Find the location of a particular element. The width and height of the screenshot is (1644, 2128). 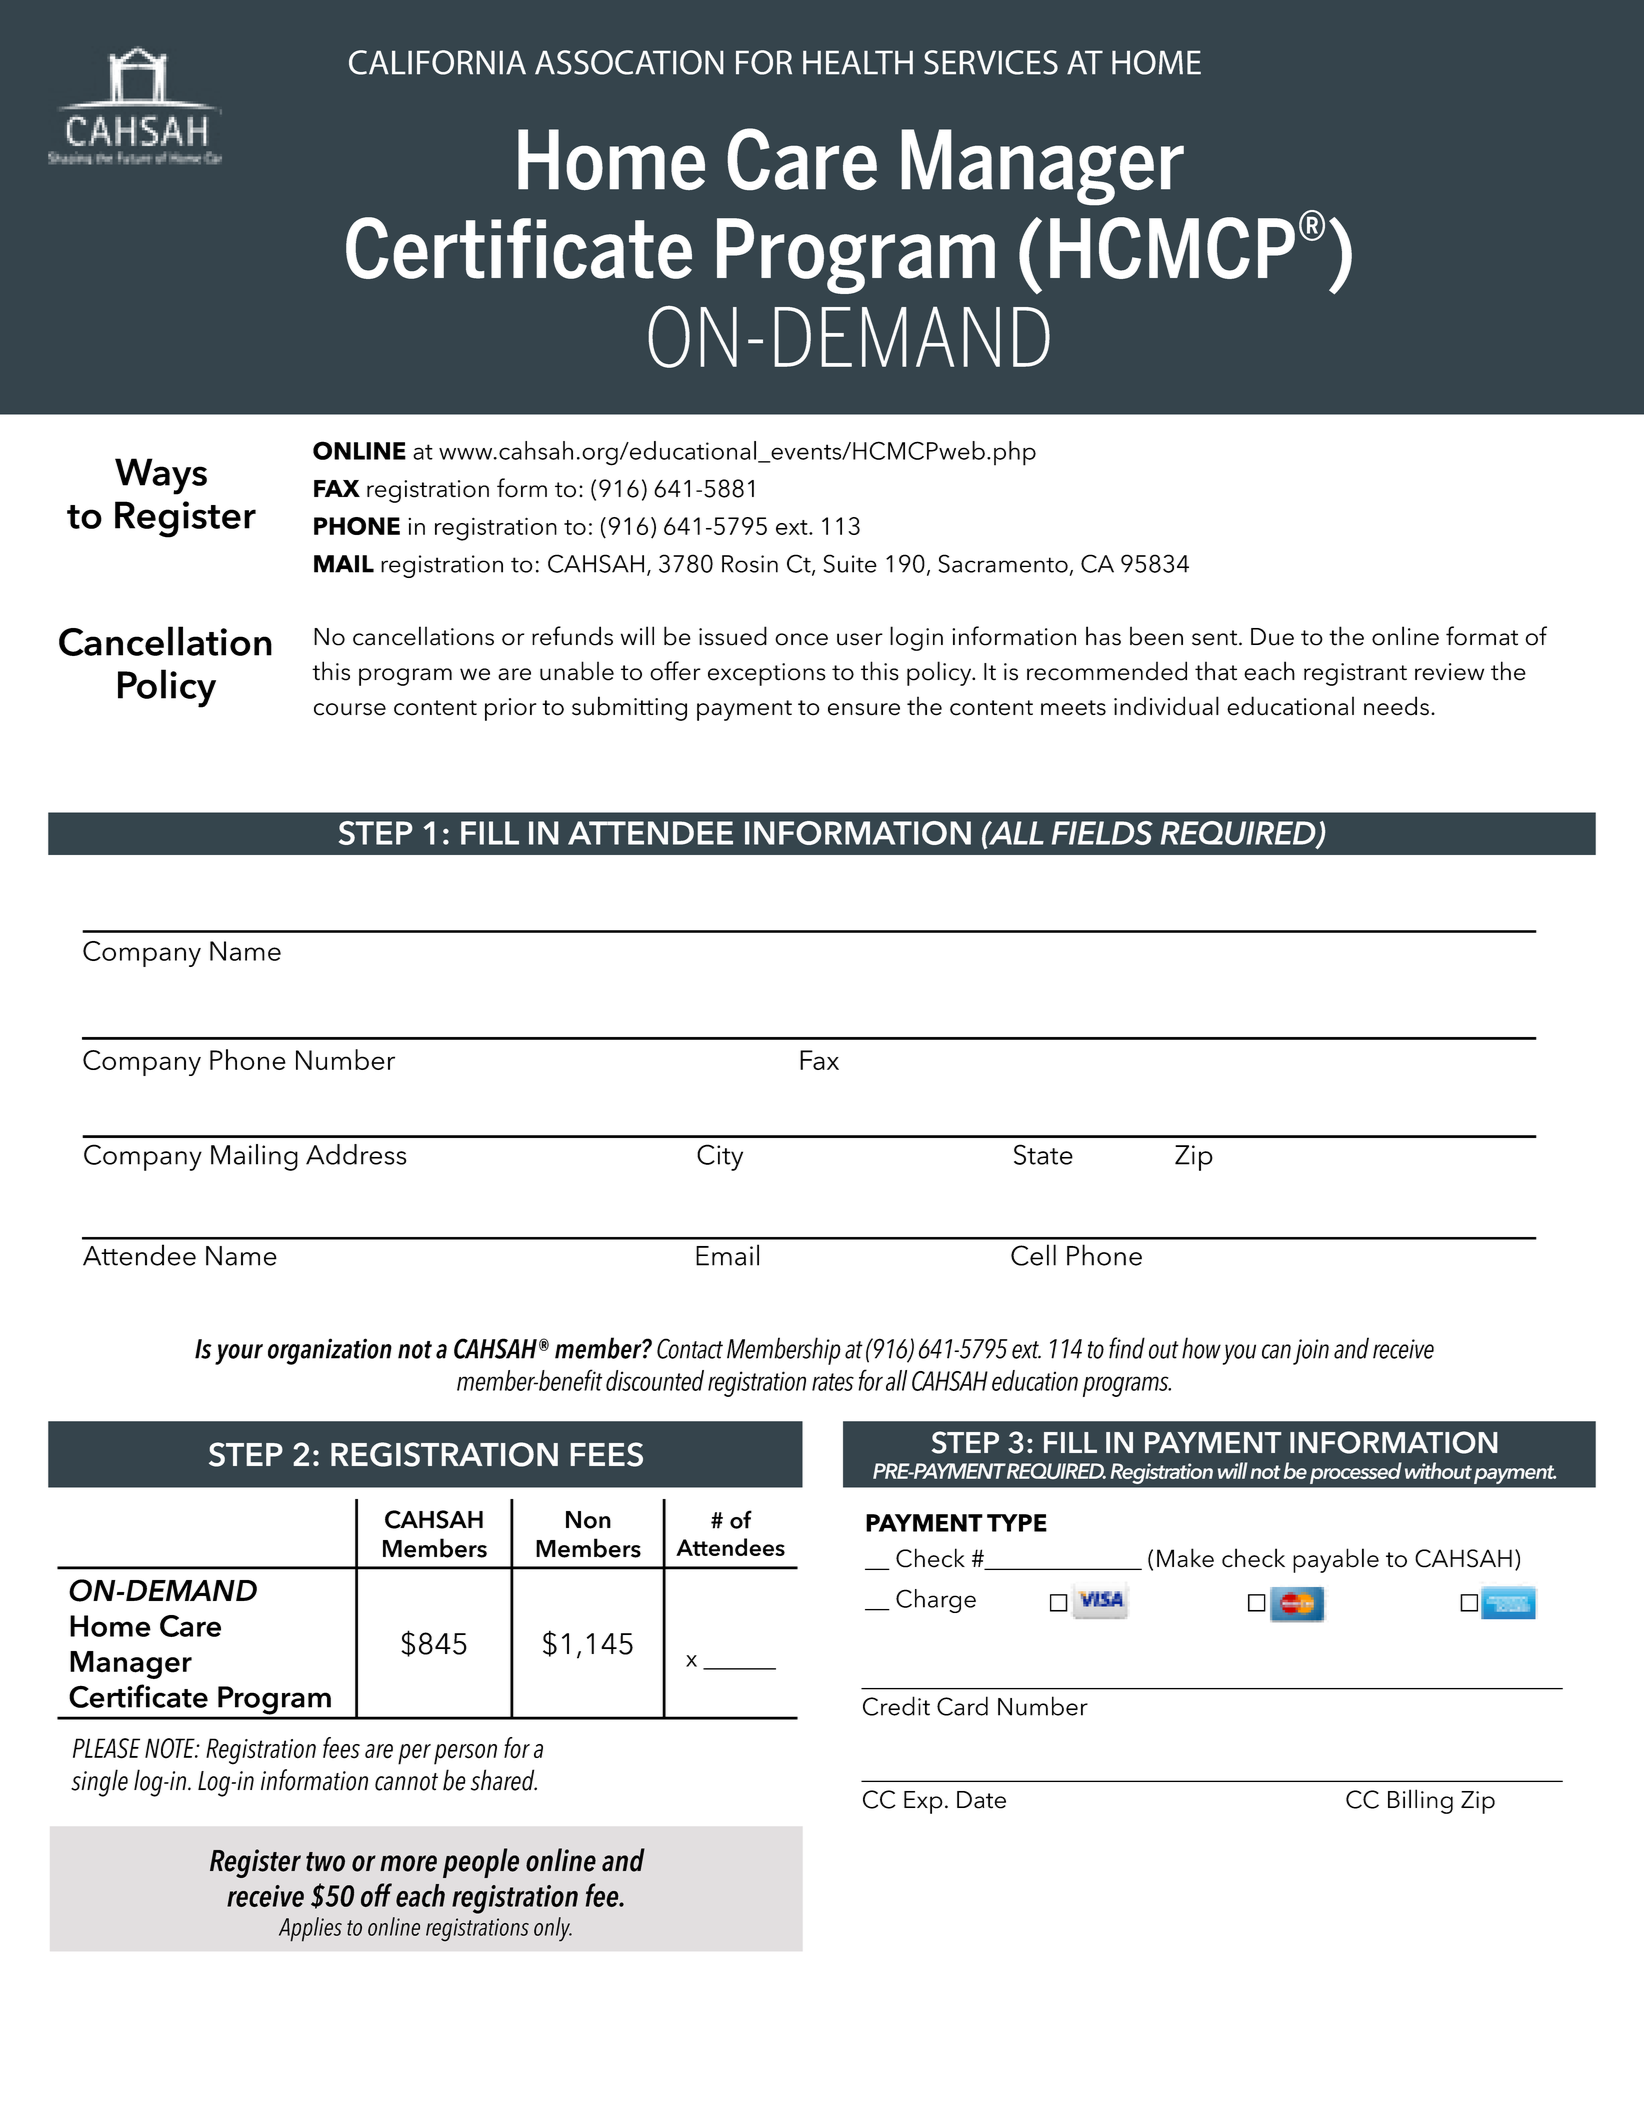

CALIFORNIA is located at coordinates (437, 62).
